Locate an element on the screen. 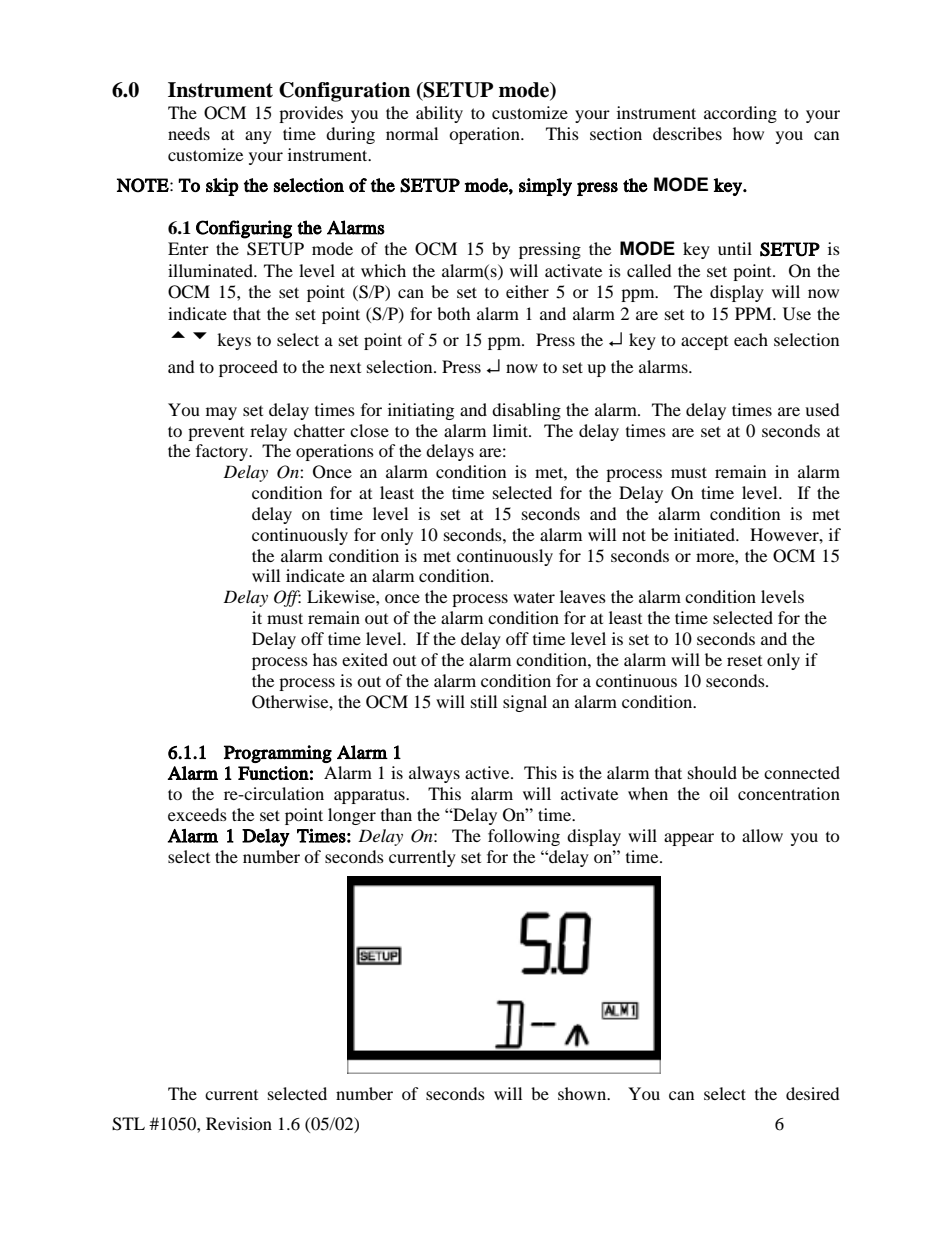 This screenshot has width=952, height=1233. proceed is located at coordinates (248, 368).
